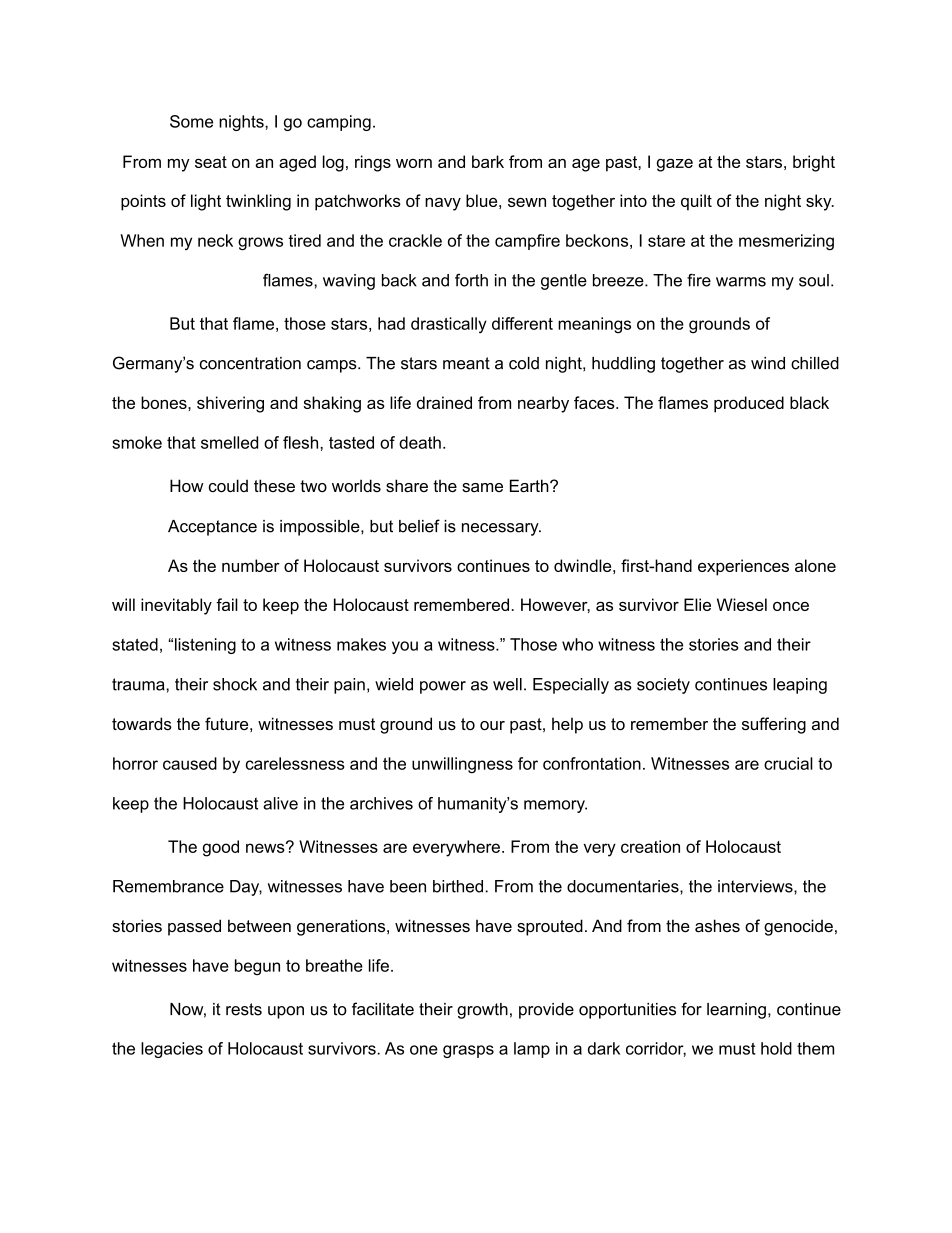 The width and height of the page is (952, 1233). Describe the element at coordinates (211, 162) in the page. I see `seat` at that location.
